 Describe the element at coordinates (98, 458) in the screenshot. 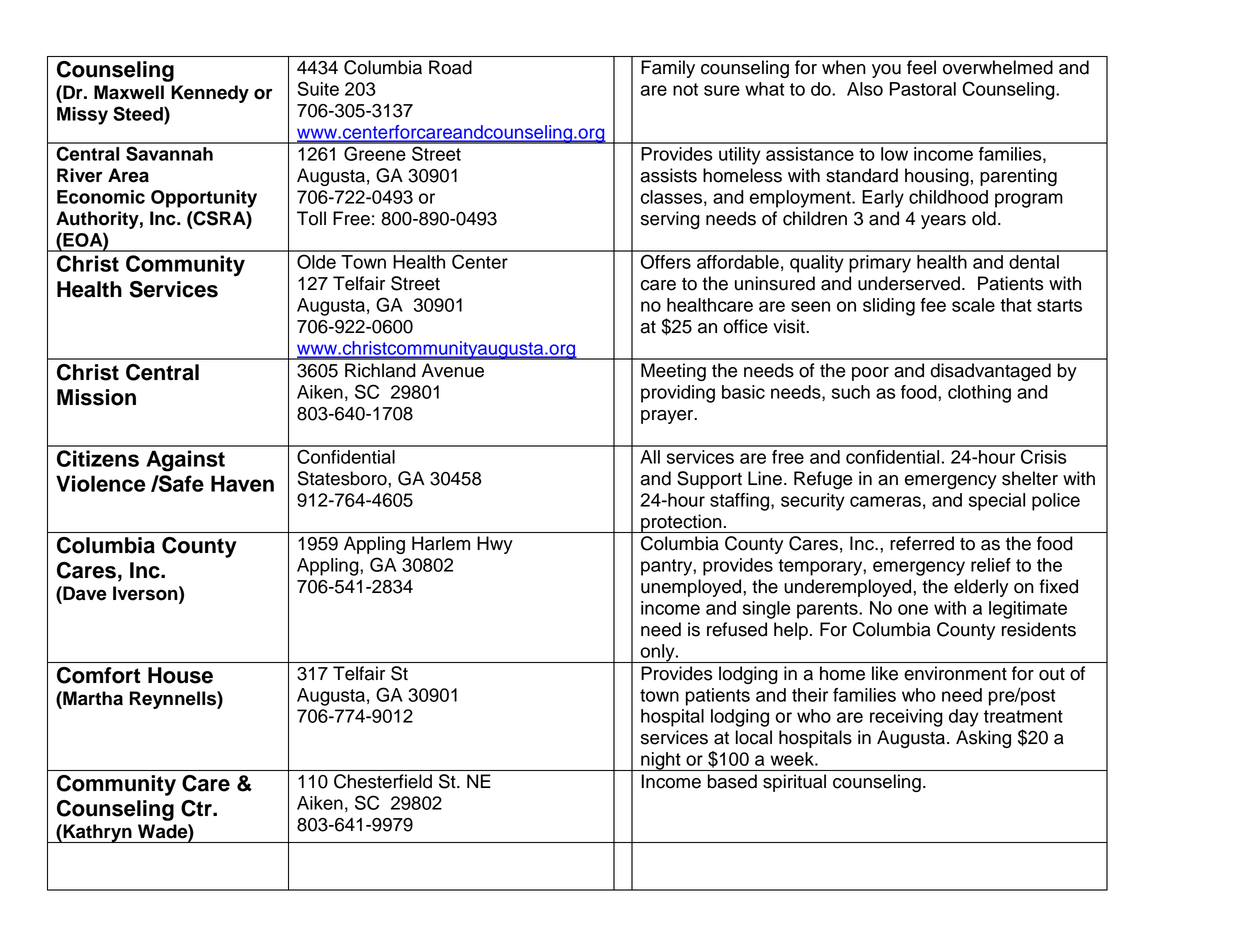

I see `Citizens` at that location.
